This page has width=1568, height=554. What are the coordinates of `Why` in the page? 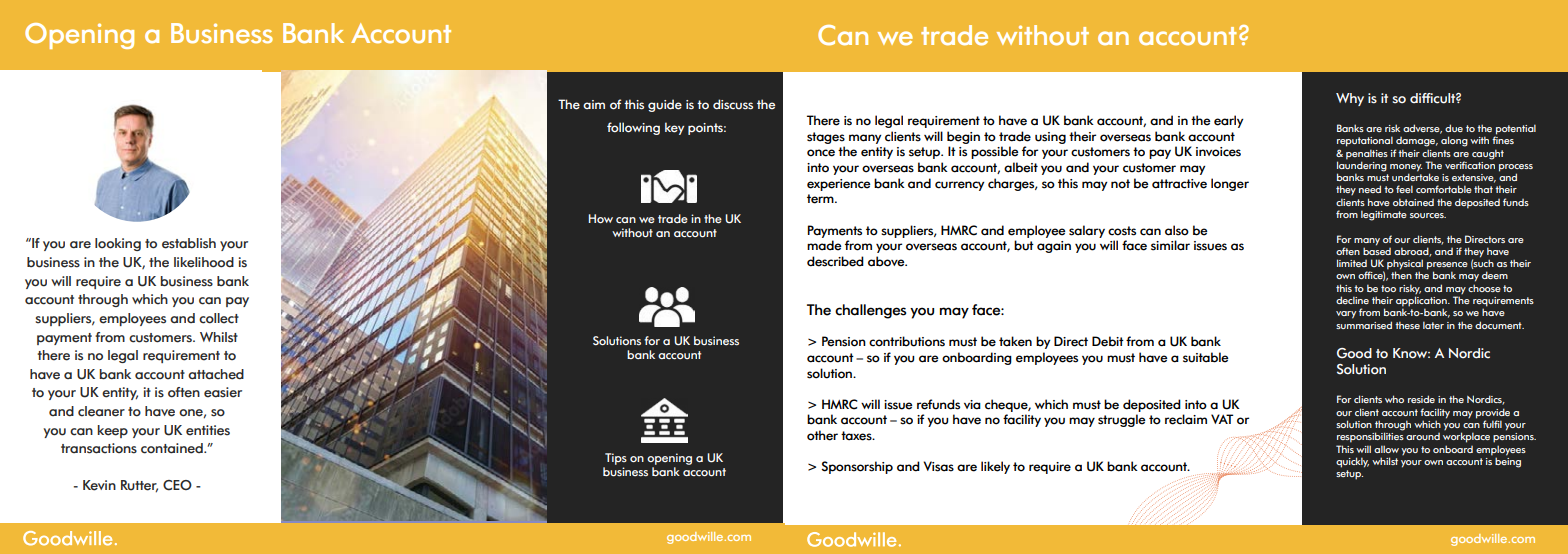 It's located at (1350, 99).
